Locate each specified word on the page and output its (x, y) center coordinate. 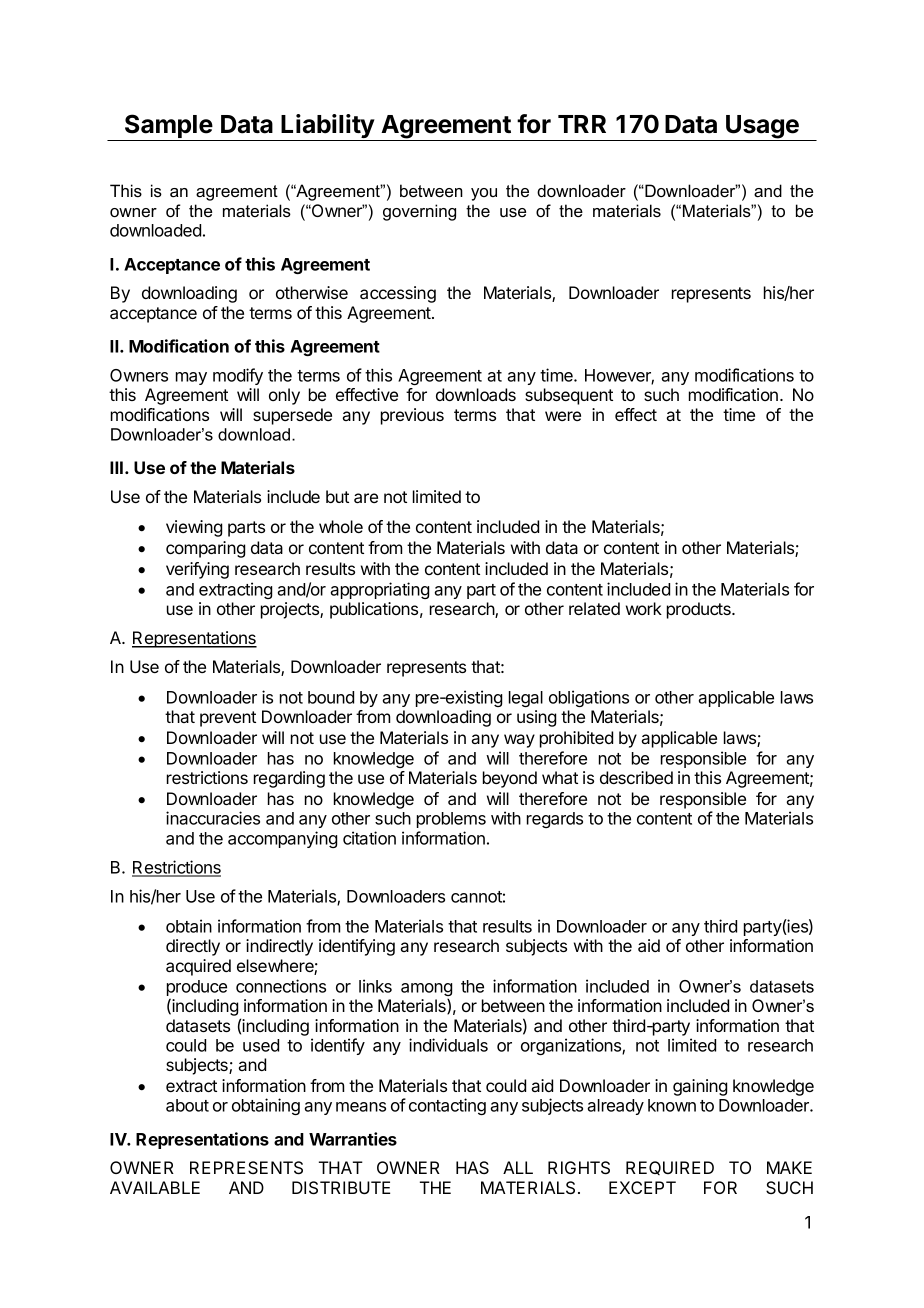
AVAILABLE (155, 1187)
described (636, 777)
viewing (194, 528)
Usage (762, 128)
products (700, 610)
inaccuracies (213, 818)
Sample (168, 127)
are (366, 498)
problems (451, 820)
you (484, 194)
